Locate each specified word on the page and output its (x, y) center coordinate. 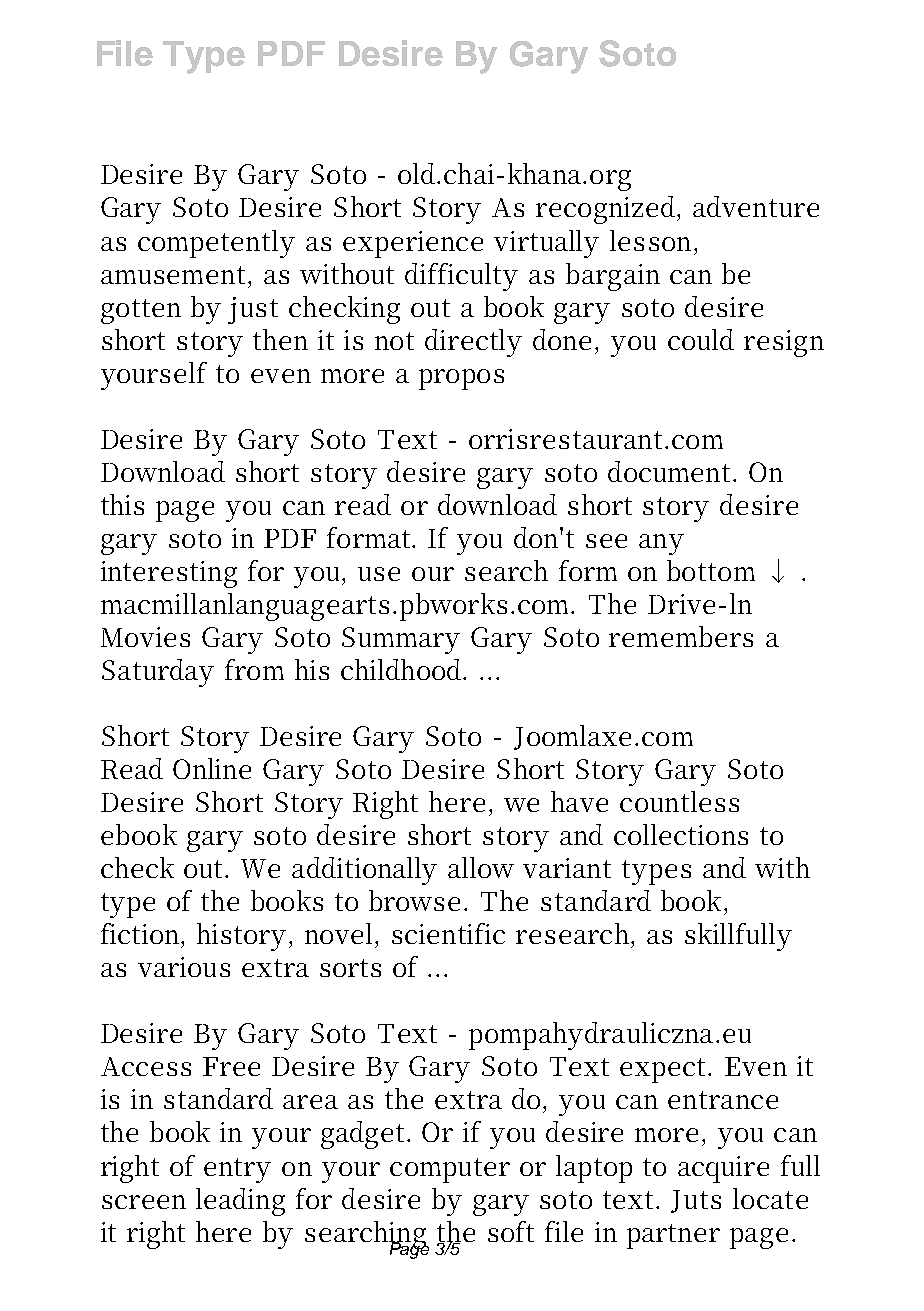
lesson (653, 240)
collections (681, 834)
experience (413, 244)
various (184, 967)
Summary (401, 640)
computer (450, 1170)
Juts (696, 1201)
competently (216, 244)
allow (481, 867)
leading (240, 1202)
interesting (169, 574)
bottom (711, 570)
